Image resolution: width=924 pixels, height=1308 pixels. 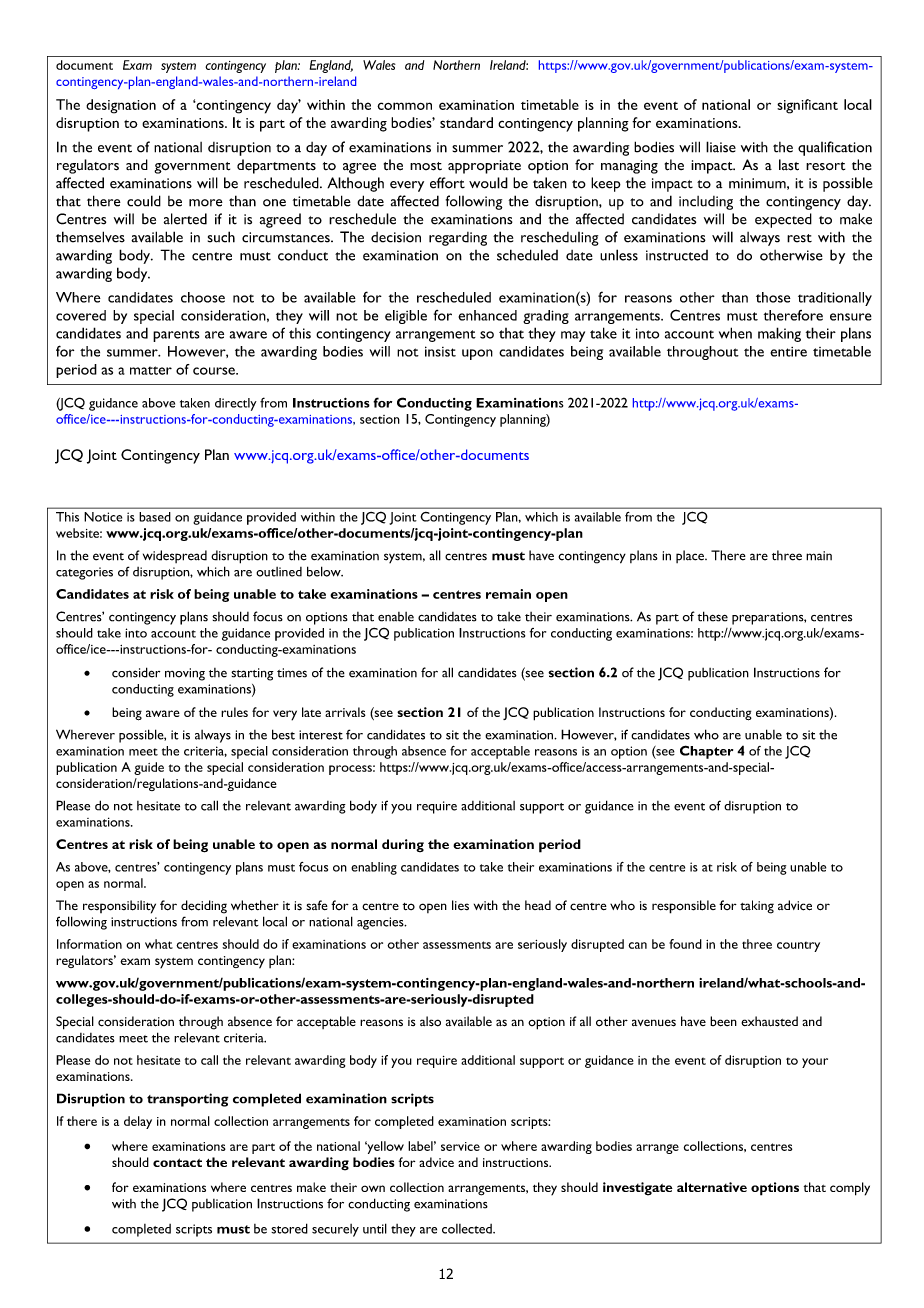 I want to click on designation, so click(x=121, y=106).
